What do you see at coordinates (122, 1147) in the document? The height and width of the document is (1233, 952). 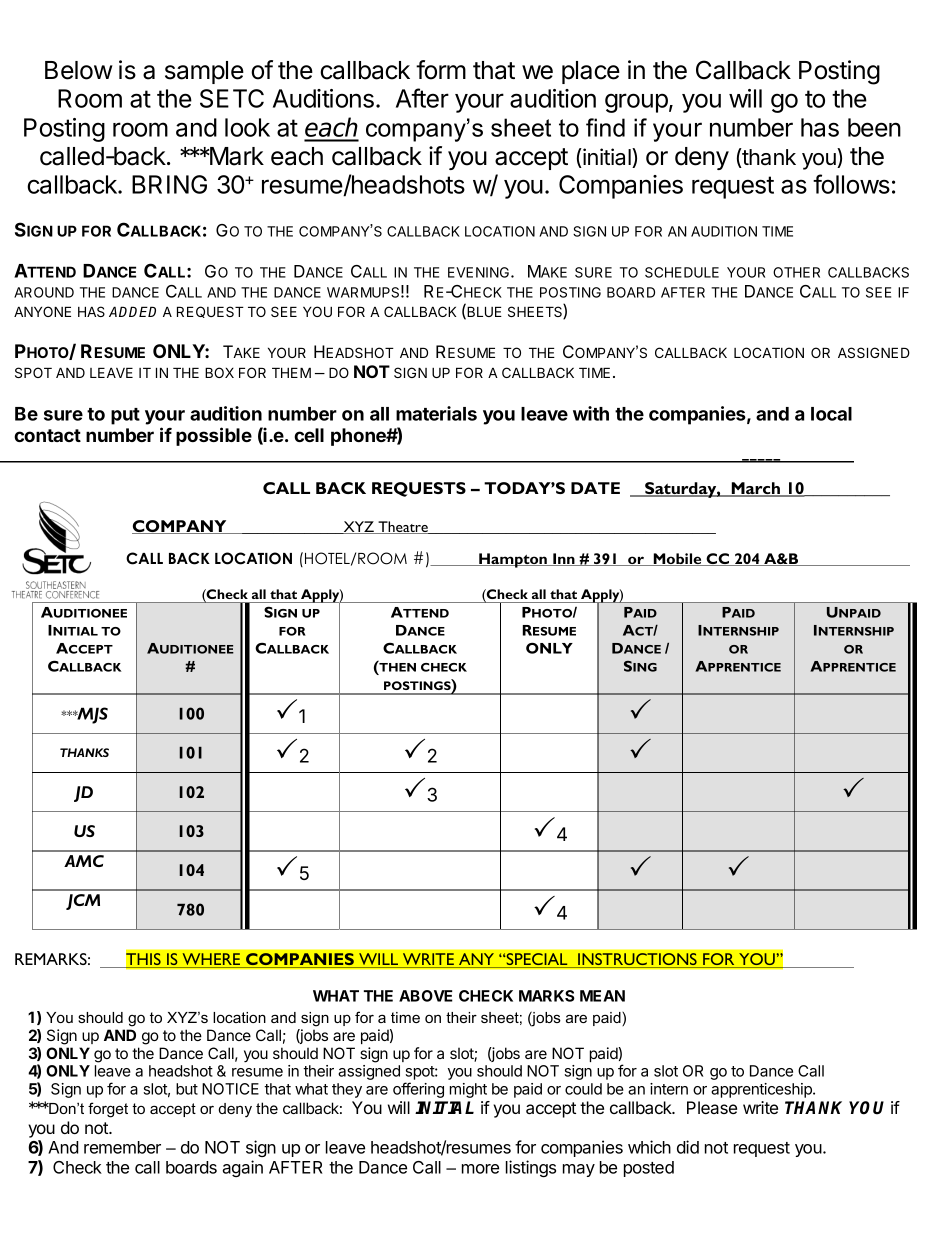 I see `remember` at bounding box center [122, 1147].
